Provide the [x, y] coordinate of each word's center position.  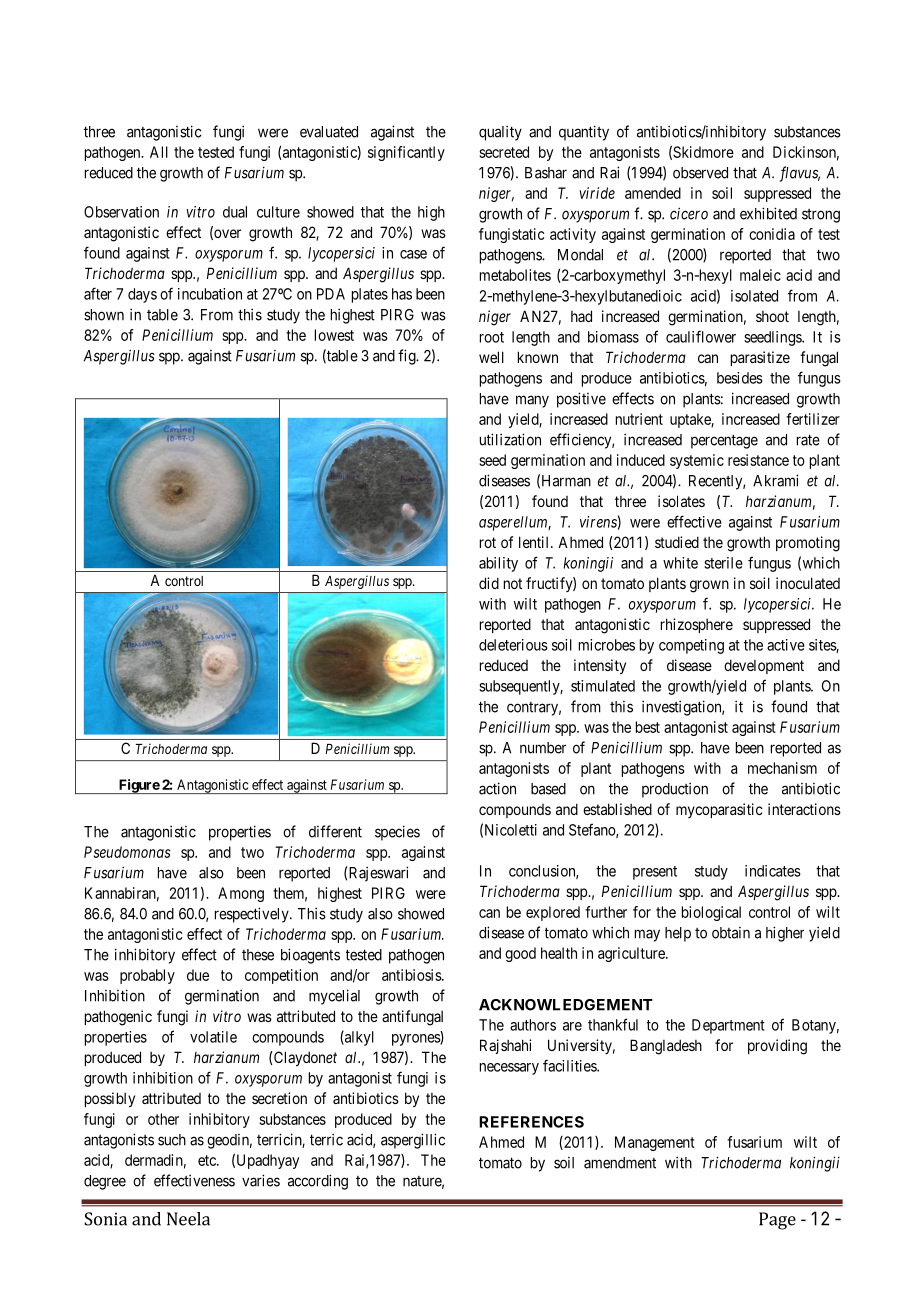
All [159, 152]
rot [488, 542]
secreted [504, 152]
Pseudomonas [127, 852]
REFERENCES [531, 1122]
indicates [773, 871]
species [397, 833]
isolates [681, 501]
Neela [188, 1219]
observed [700, 173]
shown [104, 315]
